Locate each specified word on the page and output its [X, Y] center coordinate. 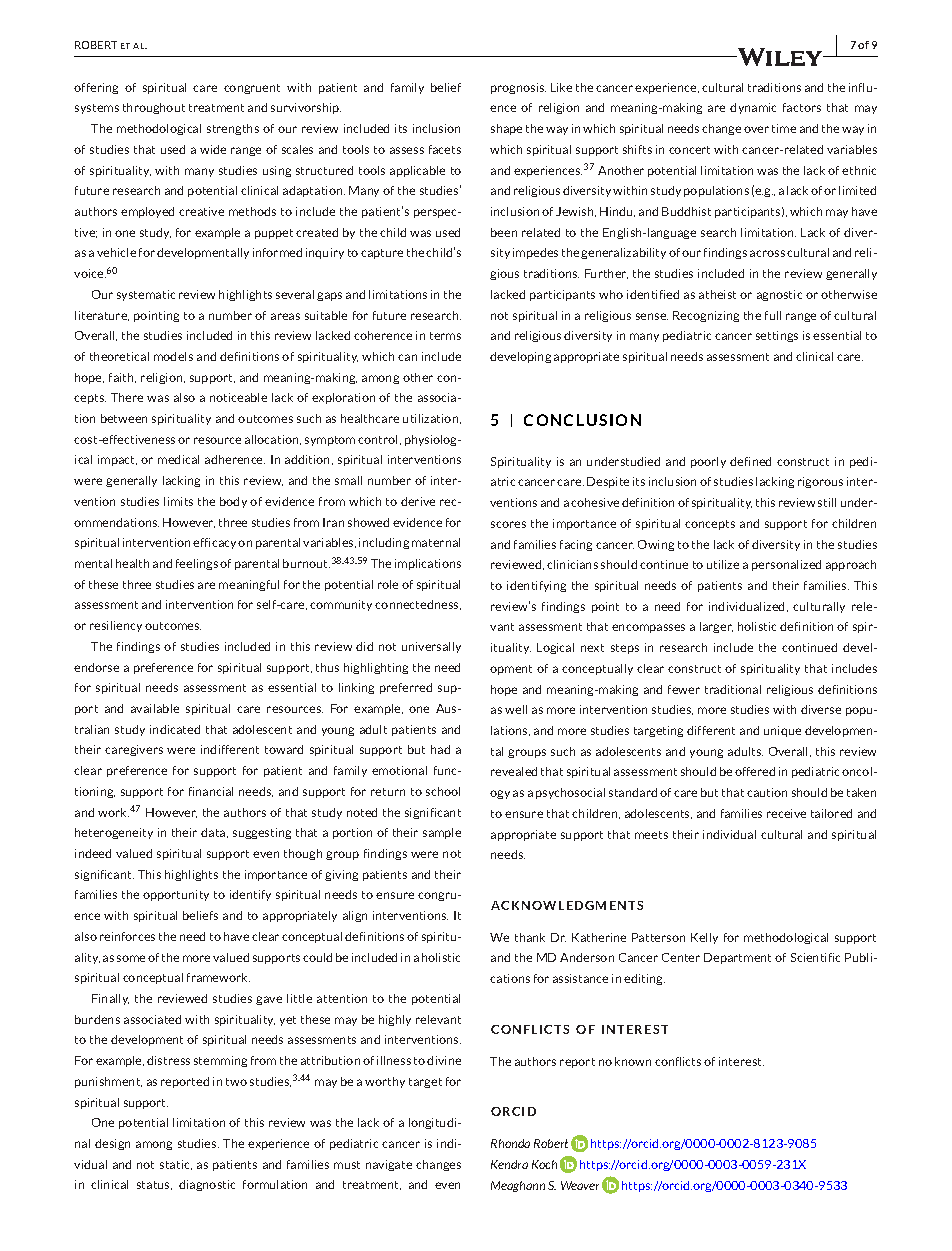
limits [178, 501]
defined [750, 461]
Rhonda [510, 1143]
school [443, 791]
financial [211, 791]
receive [786, 813]
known [633, 1061]
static [176, 1165]
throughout [154, 108]
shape [506, 129]
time [784, 128]
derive [418, 501]
